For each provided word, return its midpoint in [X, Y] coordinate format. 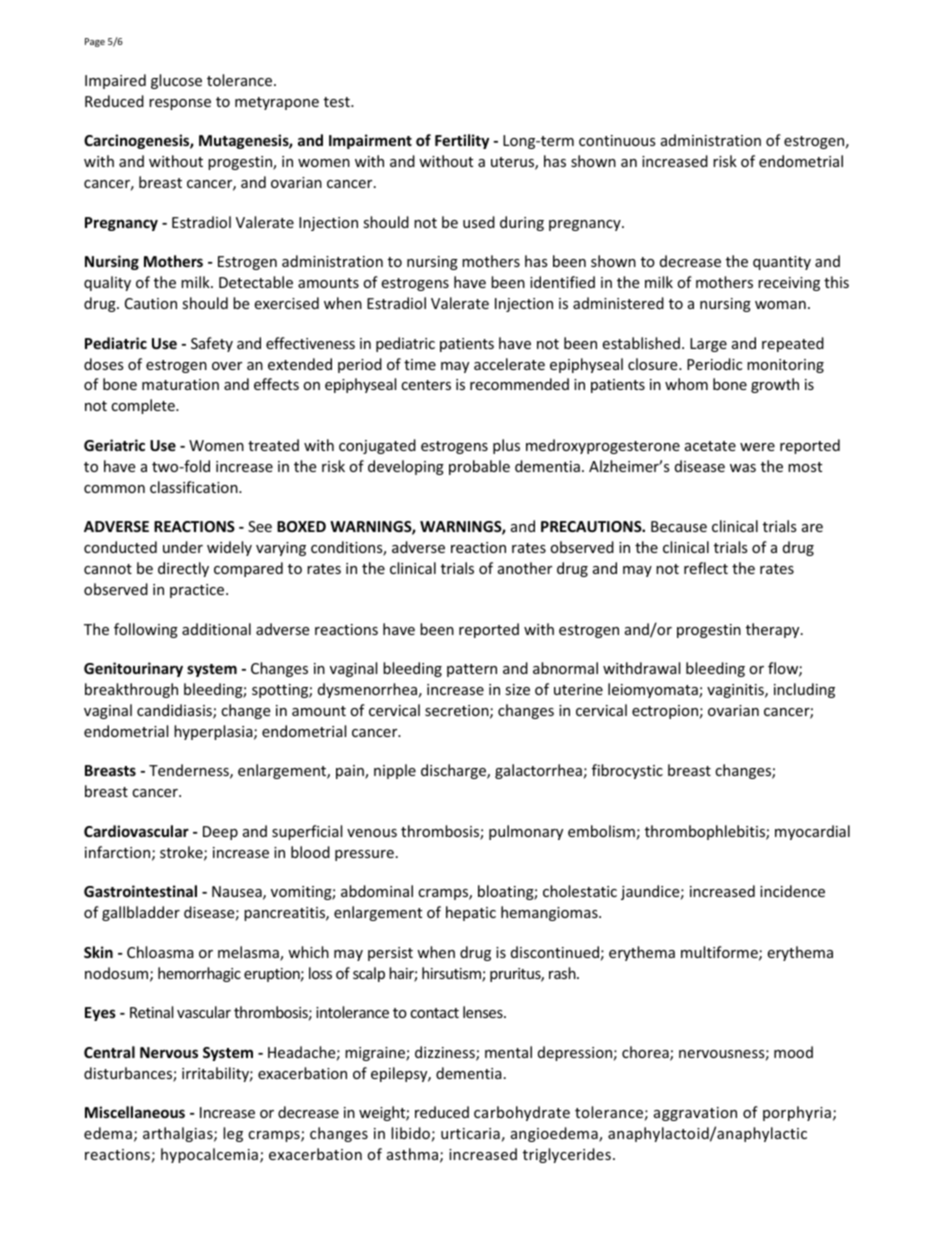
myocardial [812, 832]
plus [506, 446]
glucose [176, 81]
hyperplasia [214, 732]
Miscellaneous [135, 1112]
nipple [395, 771]
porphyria [797, 1113]
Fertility [462, 141]
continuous [617, 140]
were [757, 447]
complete [144, 406]
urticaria [470, 1133]
